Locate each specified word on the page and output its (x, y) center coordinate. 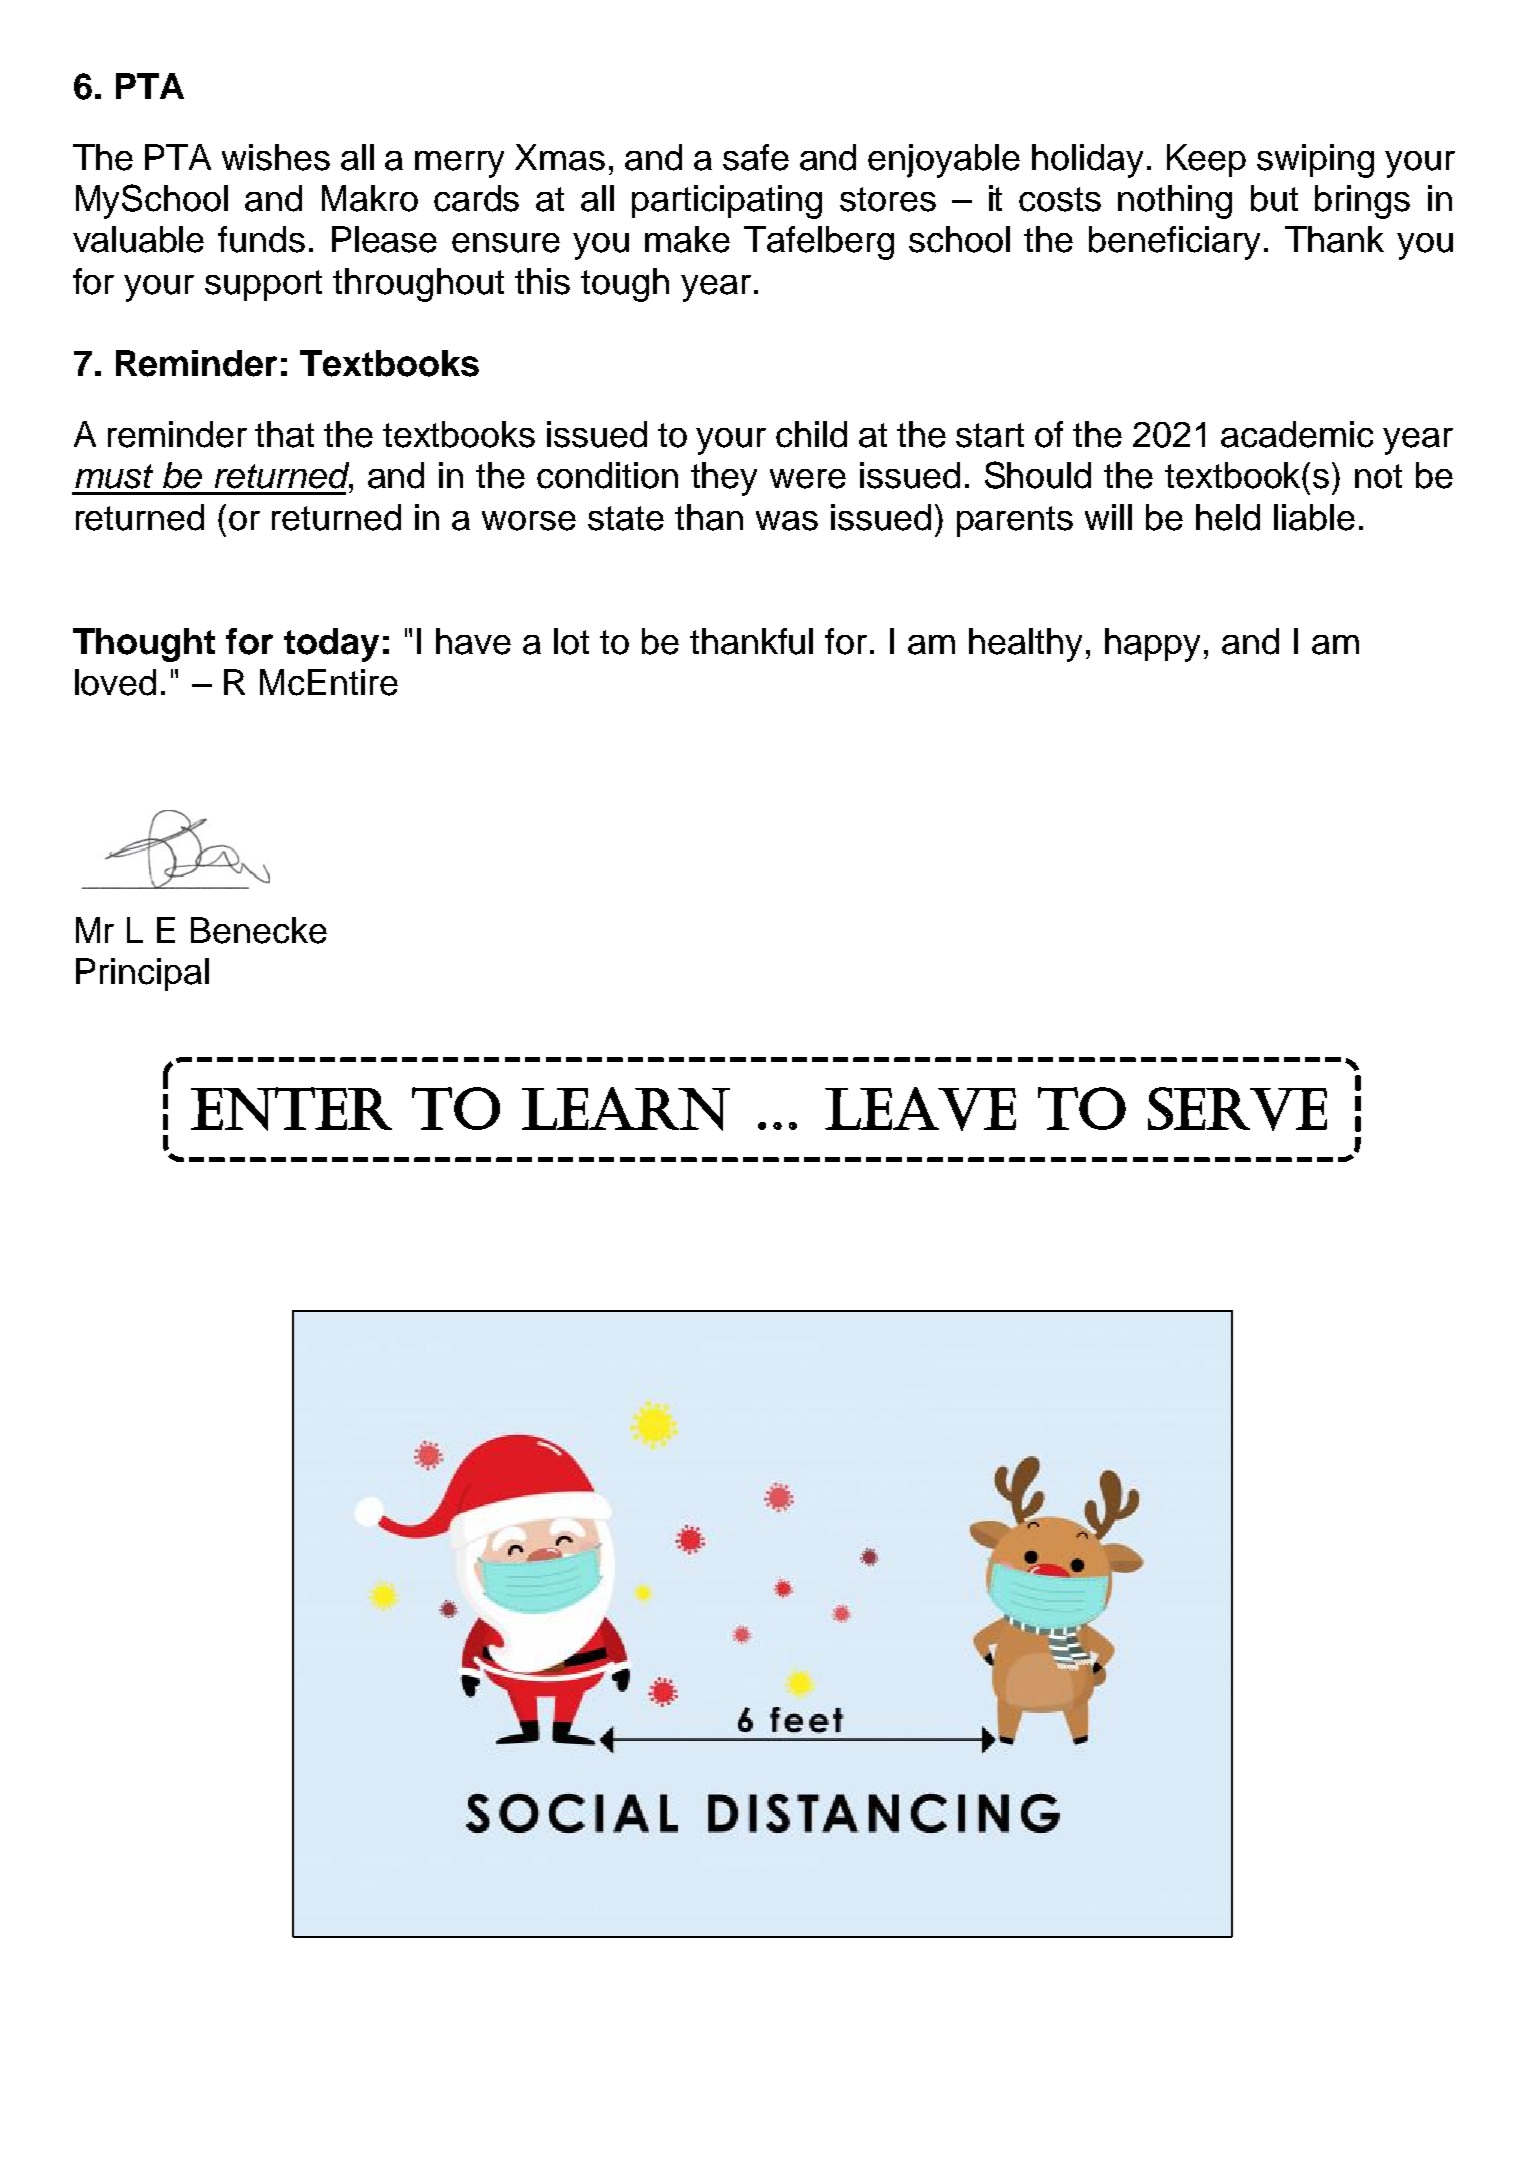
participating (727, 202)
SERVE (1237, 1109)
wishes (276, 157)
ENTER (291, 1109)
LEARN (626, 1109)
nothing (1175, 202)
